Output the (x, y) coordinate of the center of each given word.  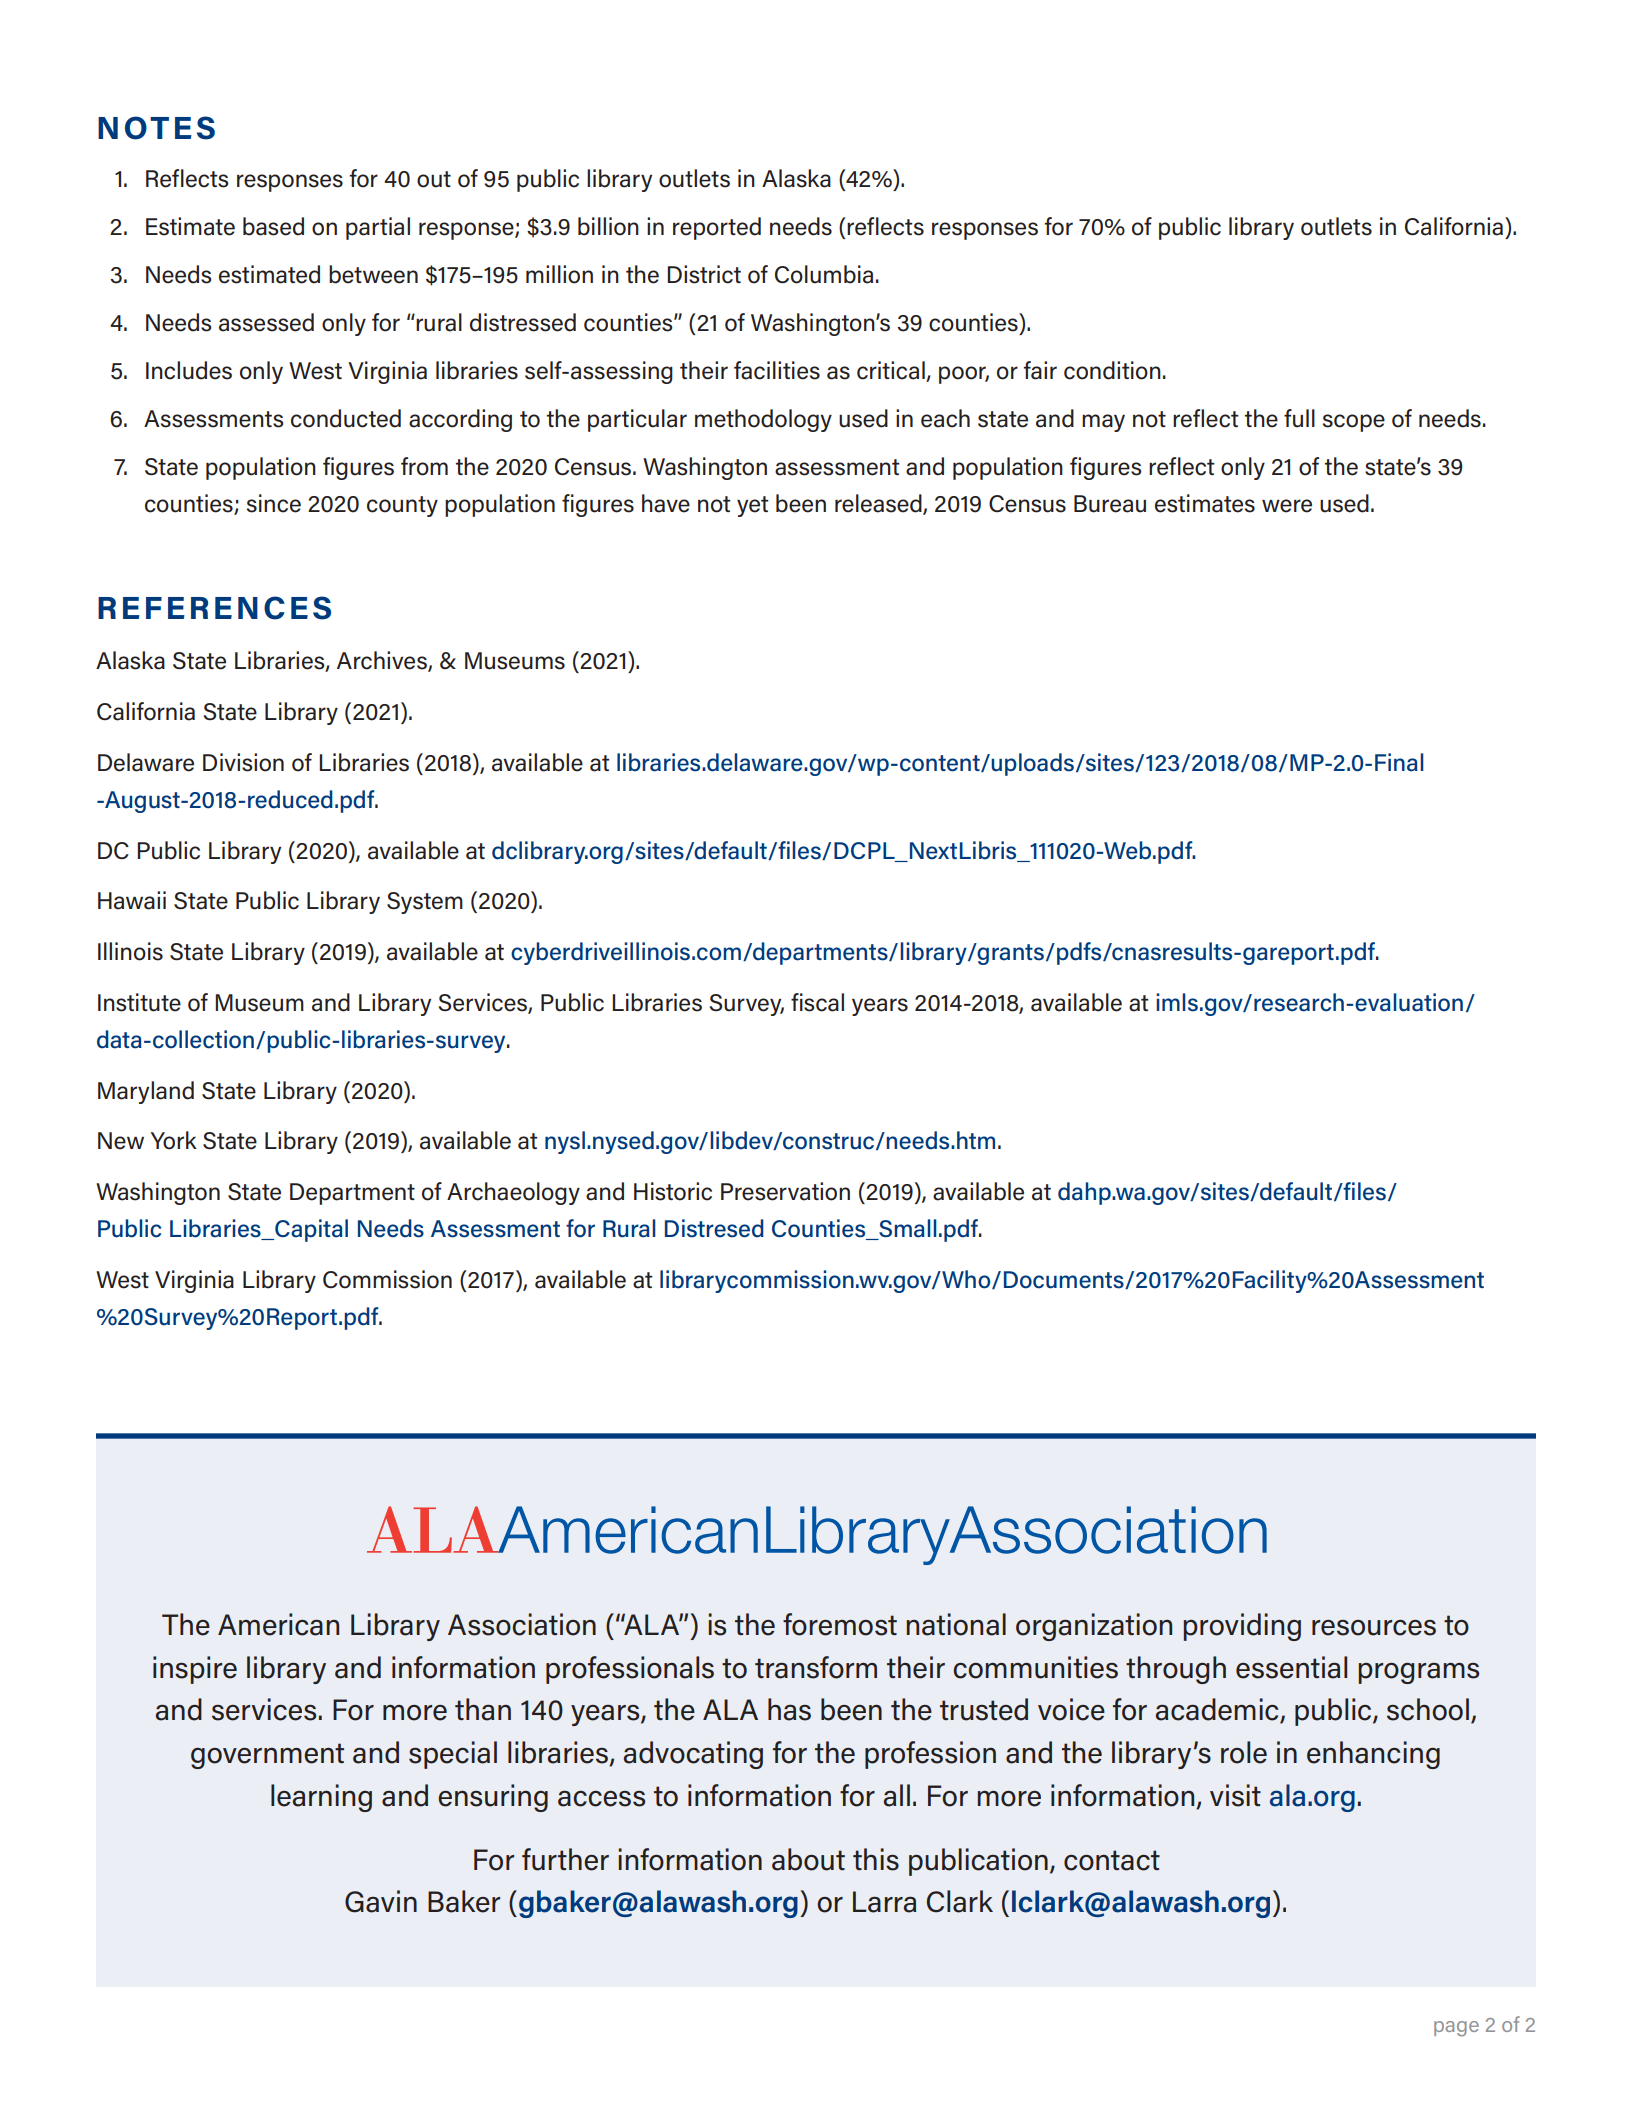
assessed (266, 322)
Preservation (785, 1191)
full (1299, 418)
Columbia (824, 274)
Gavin (381, 1901)
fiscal (817, 1002)
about (808, 1859)
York (173, 1140)
